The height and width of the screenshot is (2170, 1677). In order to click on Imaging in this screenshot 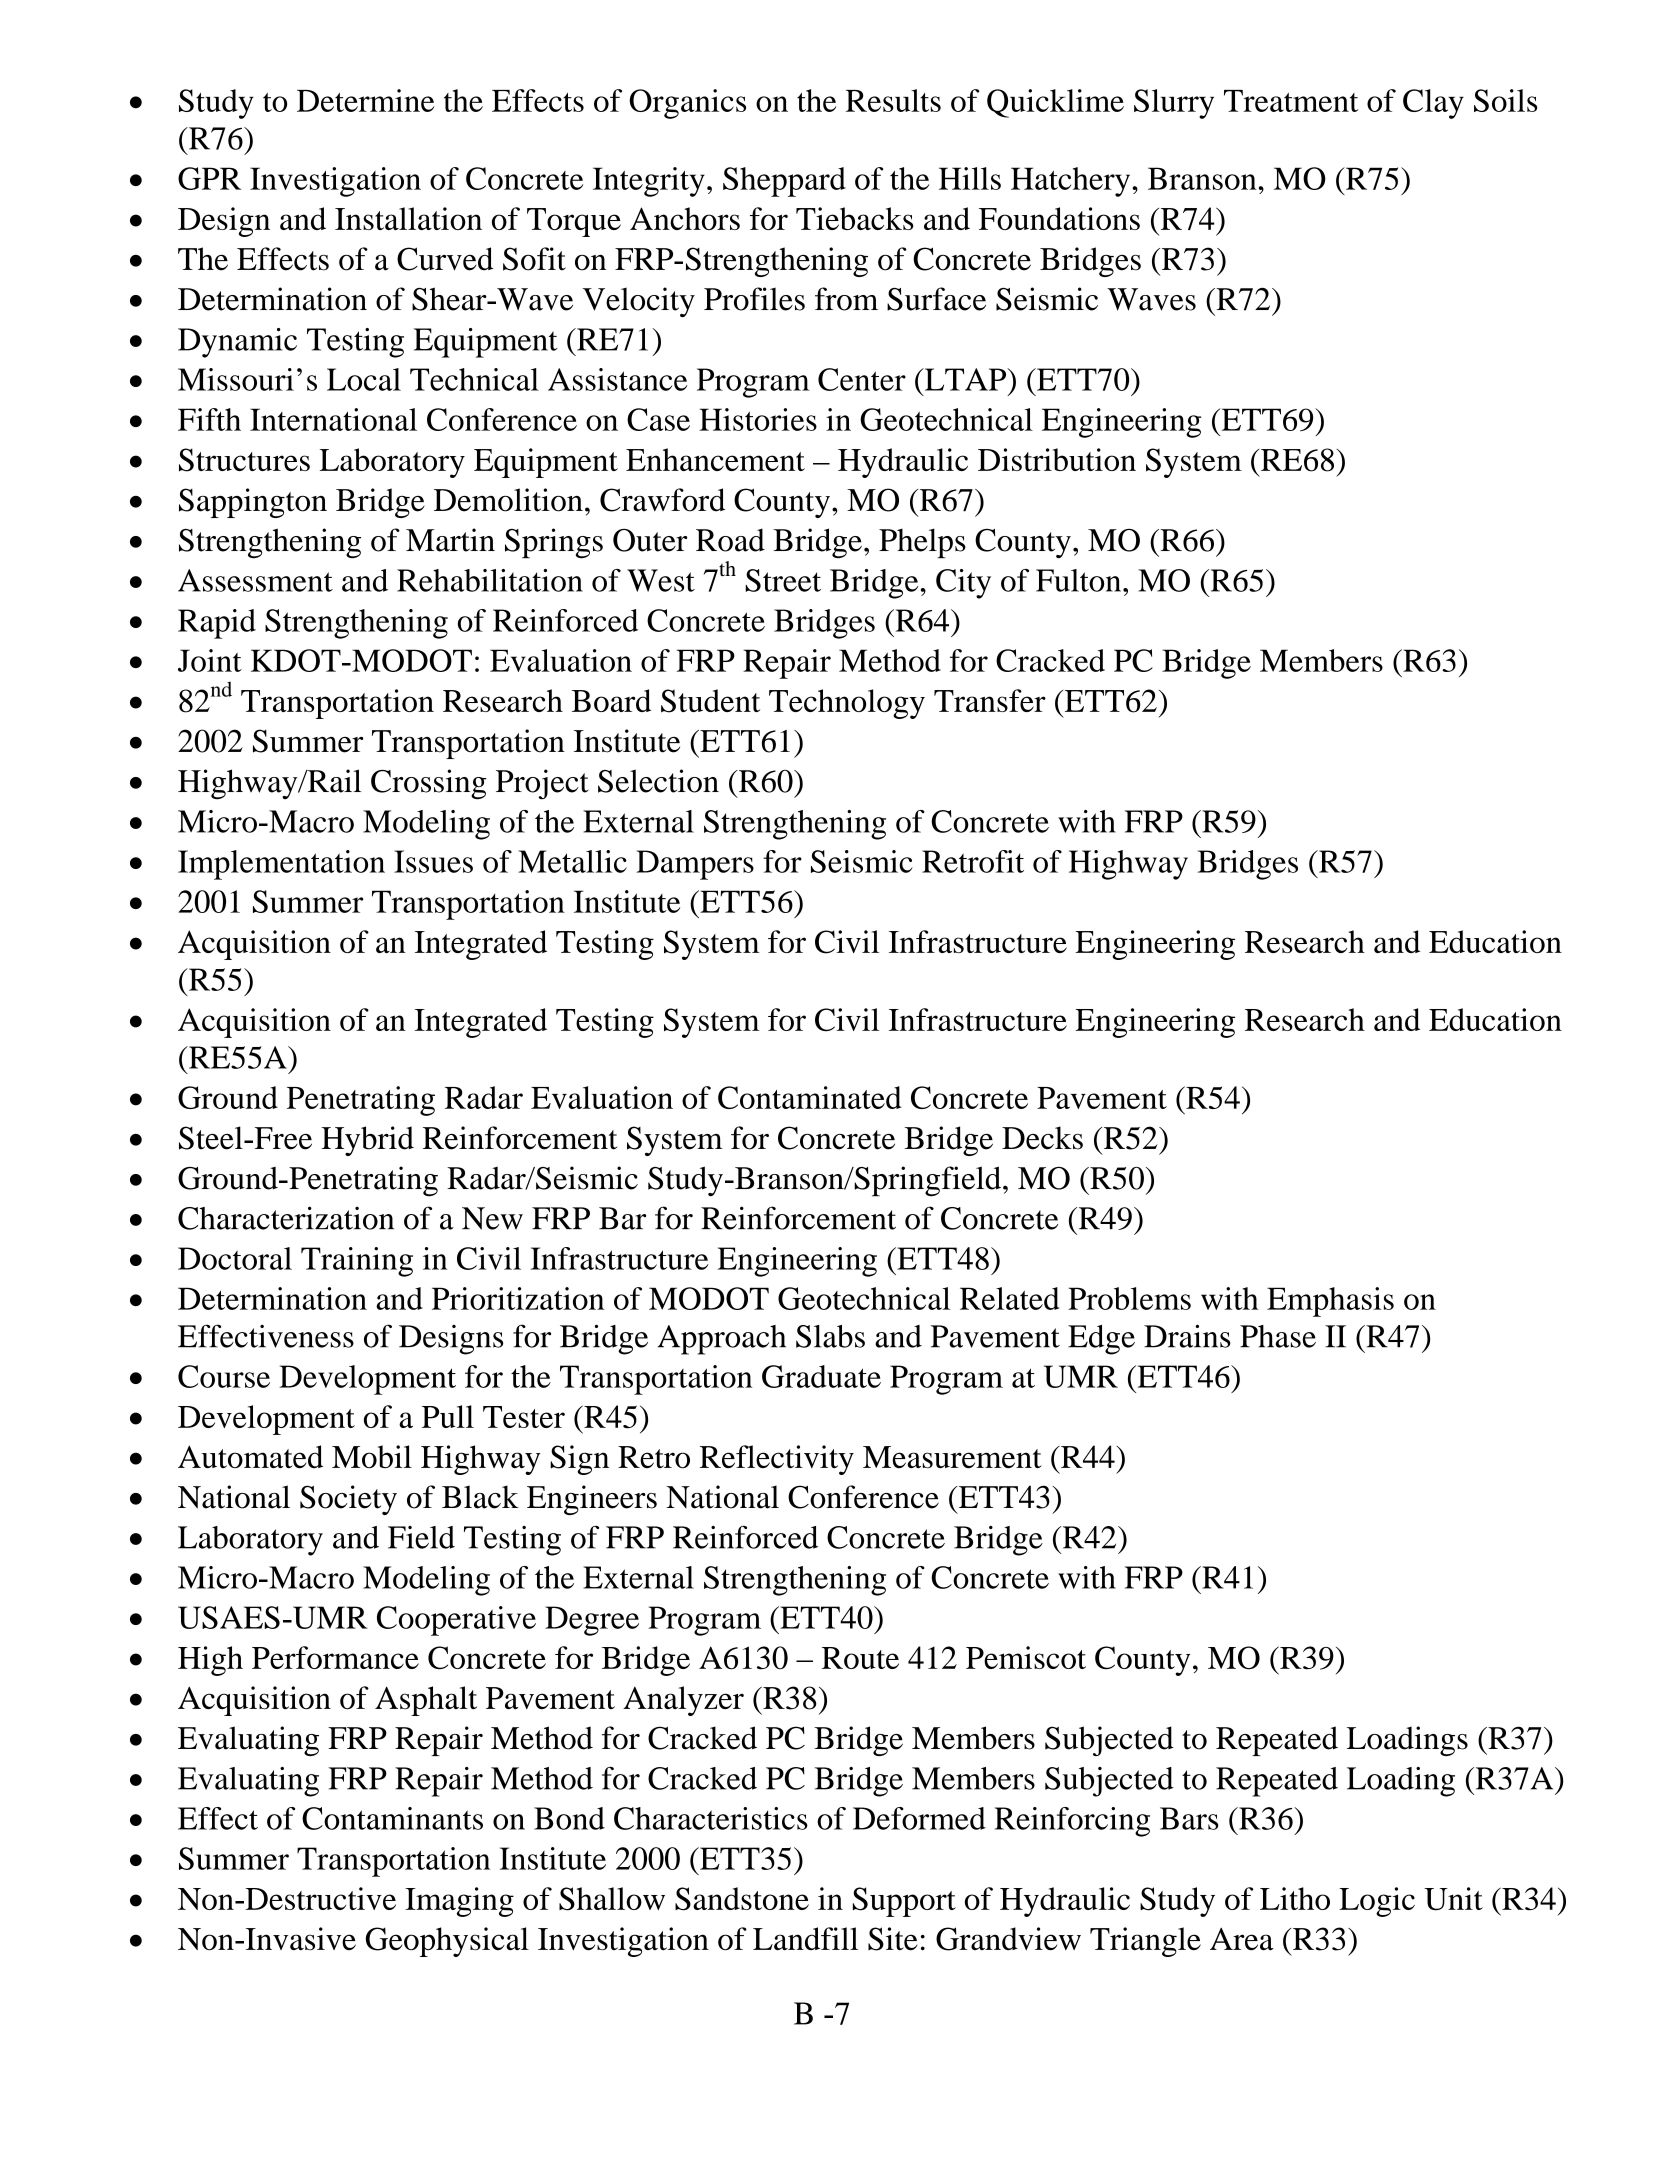, I will do `click(459, 1902)`.
